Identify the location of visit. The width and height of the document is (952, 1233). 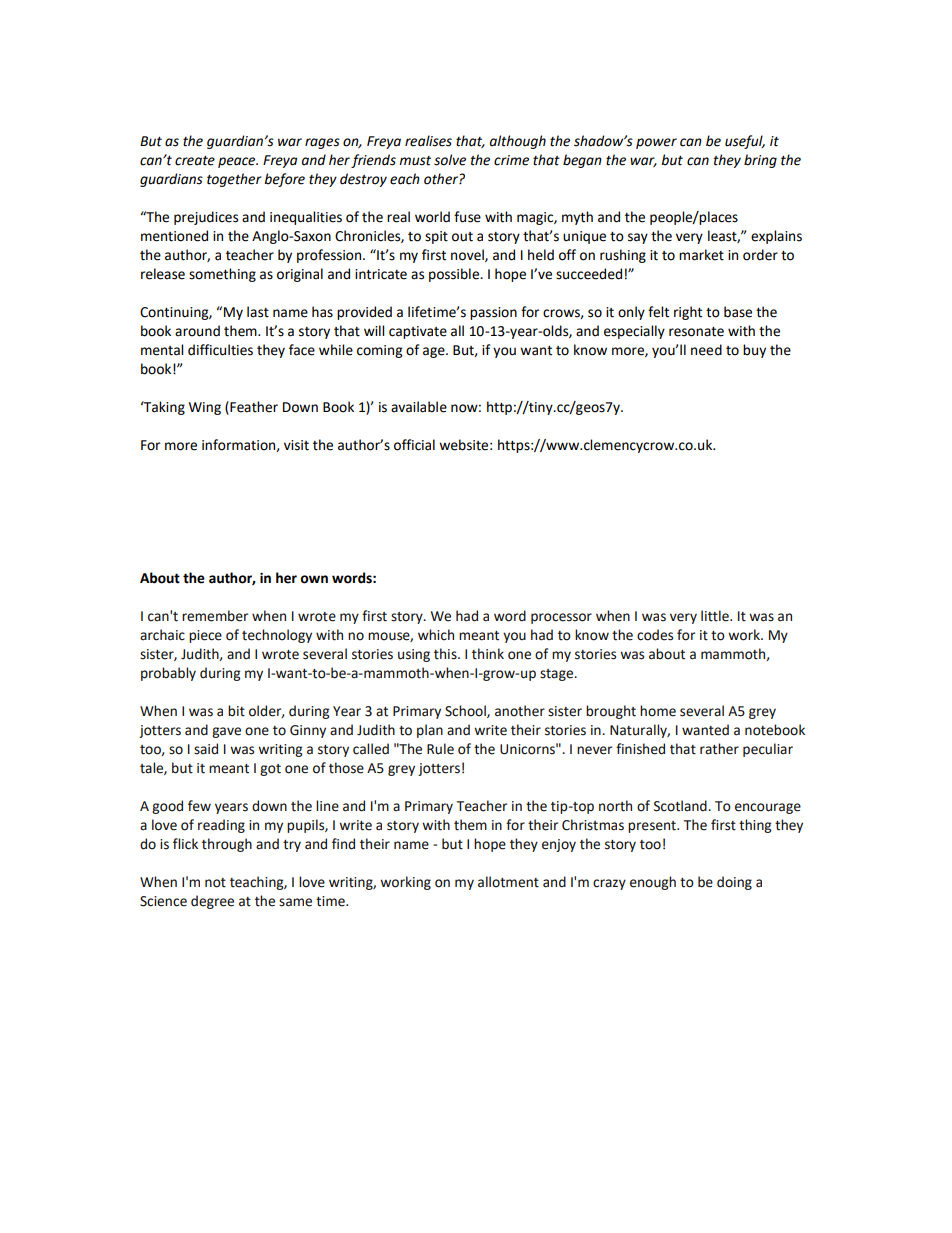
(296, 445).
